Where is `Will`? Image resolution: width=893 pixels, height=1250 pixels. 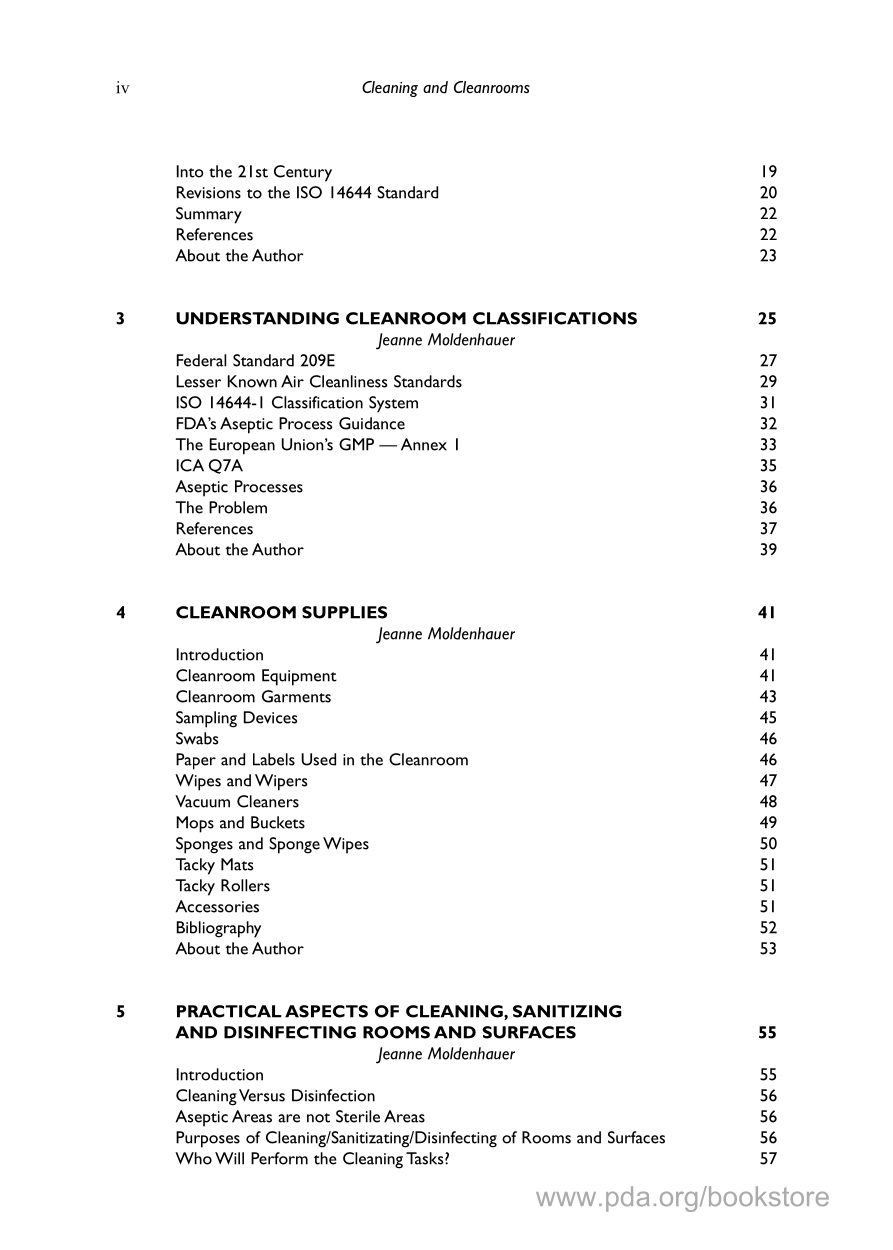 Will is located at coordinates (229, 1158).
